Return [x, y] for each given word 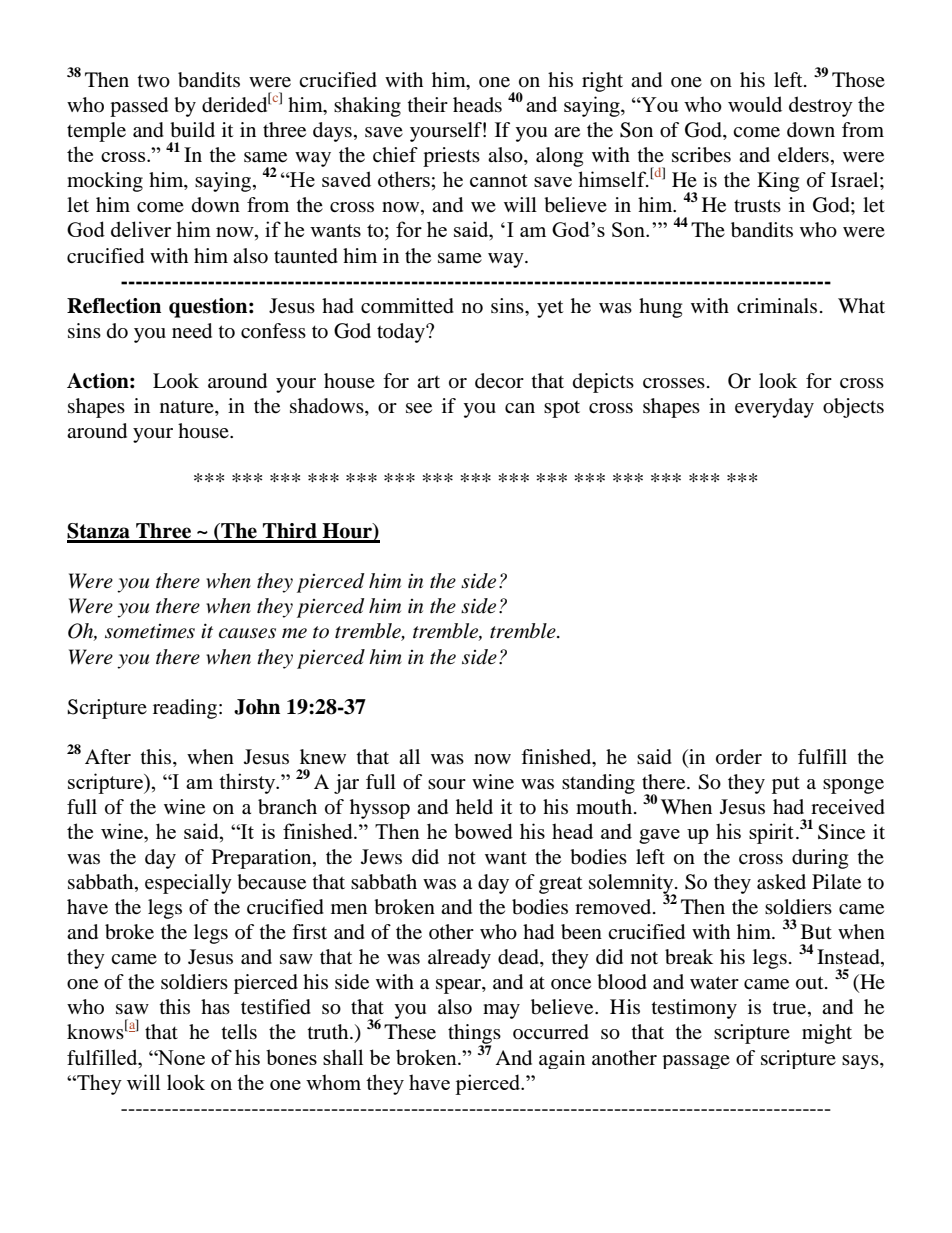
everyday [774, 408]
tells [239, 1031]
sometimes [150, 631]
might [827, 1034]
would [755, 104]
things [474, 1035]
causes [247, 633]
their [428, 104]
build [192, 130]
